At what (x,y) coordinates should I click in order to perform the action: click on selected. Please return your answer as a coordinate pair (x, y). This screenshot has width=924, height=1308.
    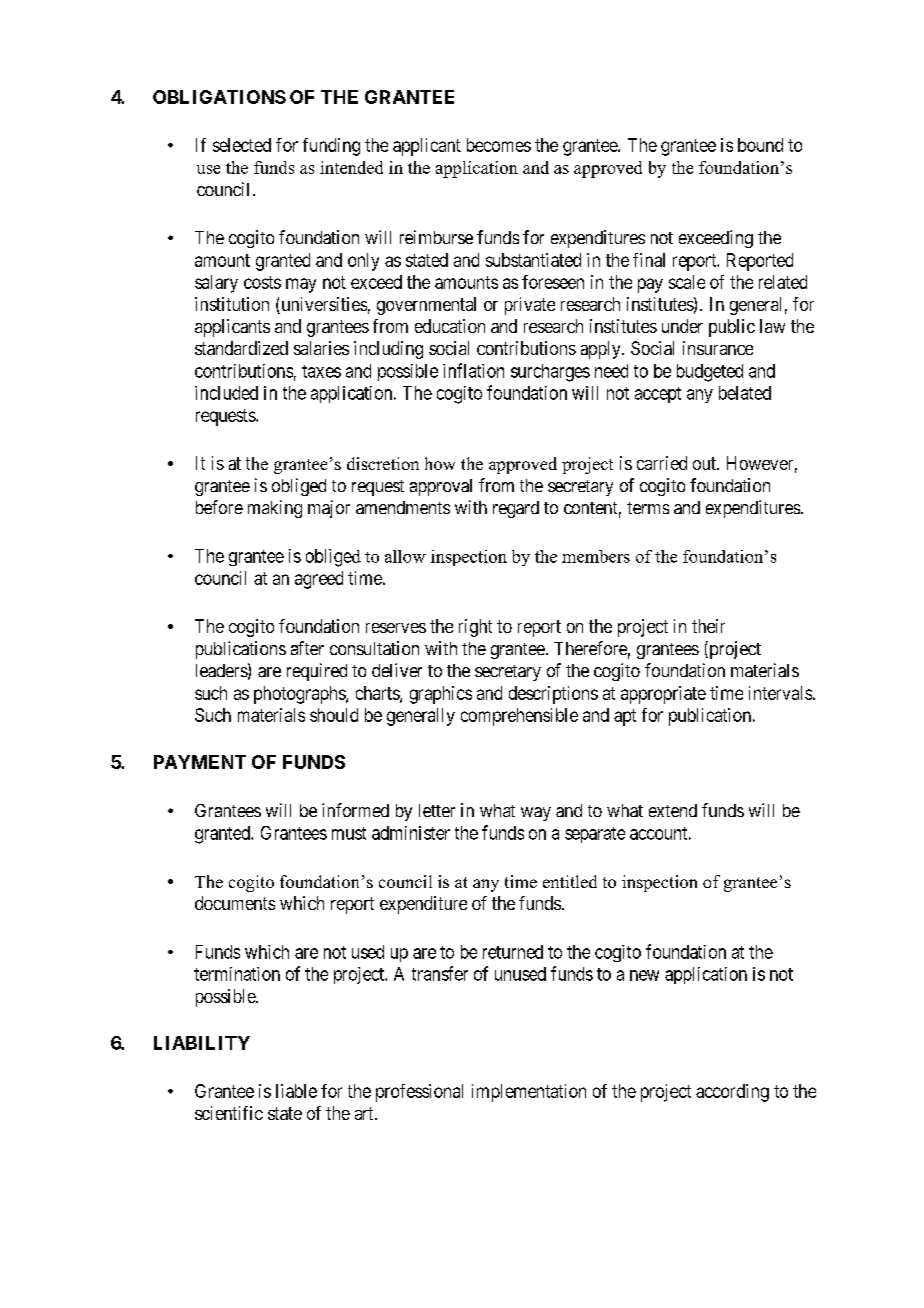
    Looking at the image, I should click on (242, 145).
